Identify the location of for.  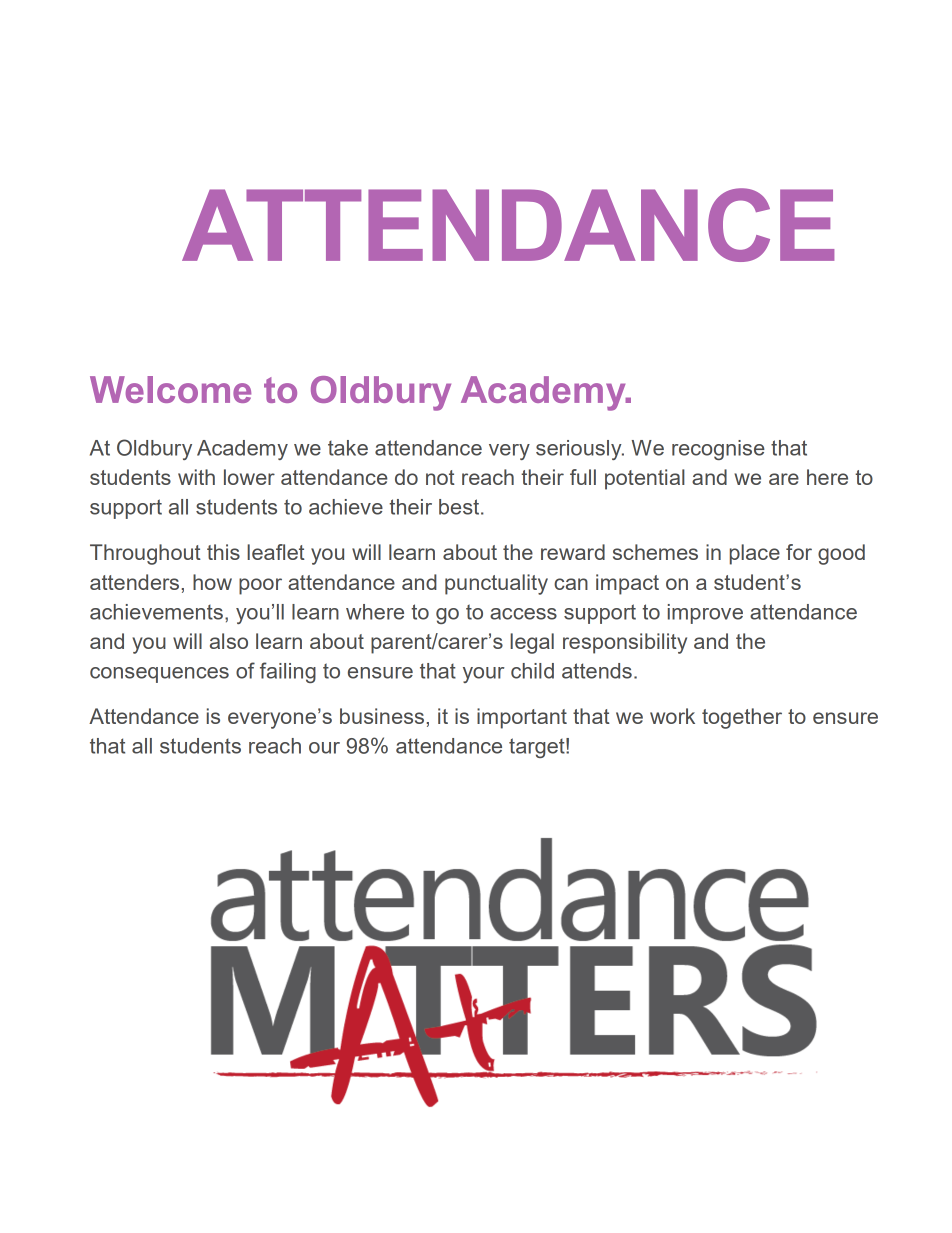
(799, 552).
